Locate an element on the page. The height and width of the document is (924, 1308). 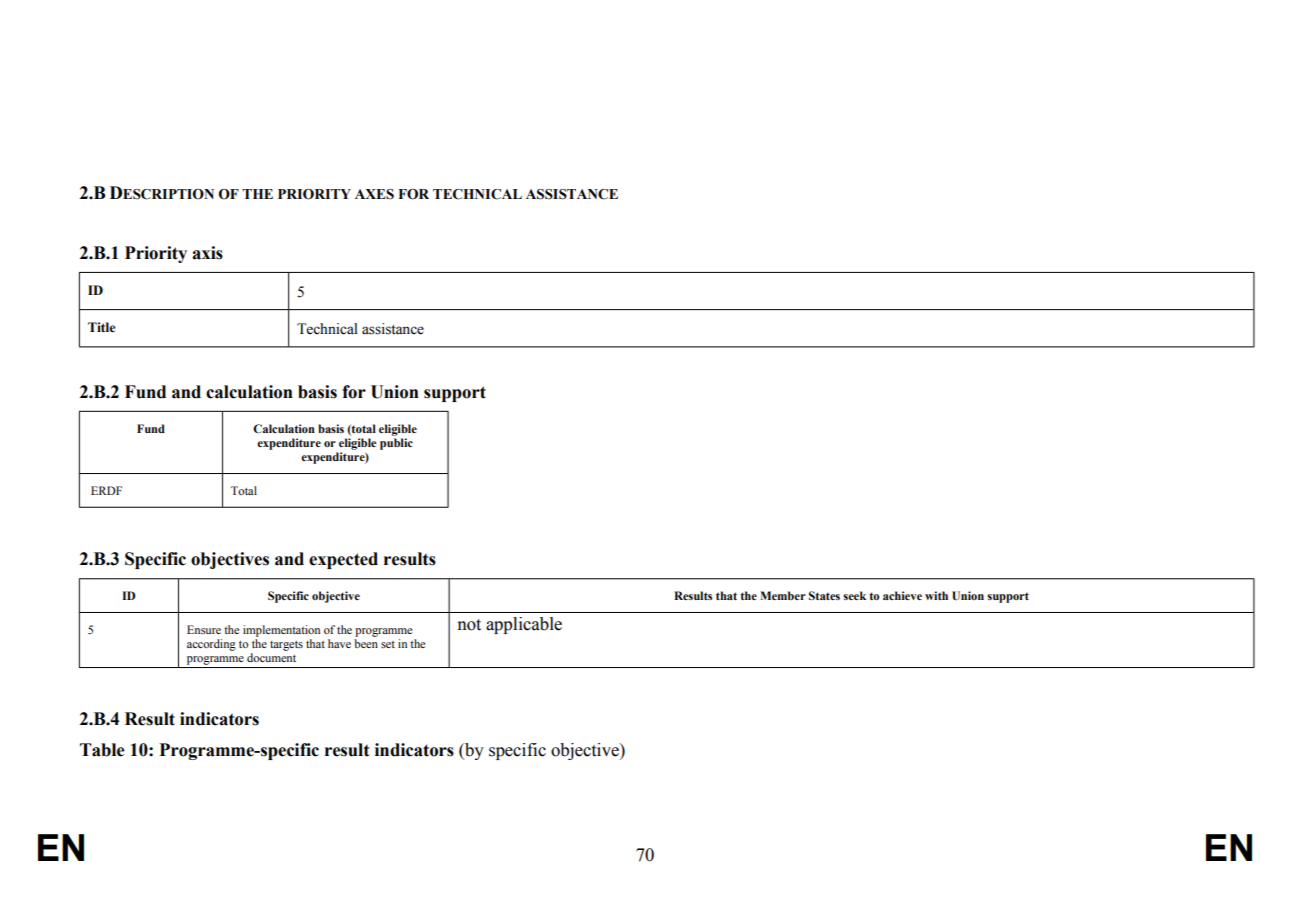
expected is located at coordinates (343, 560).
